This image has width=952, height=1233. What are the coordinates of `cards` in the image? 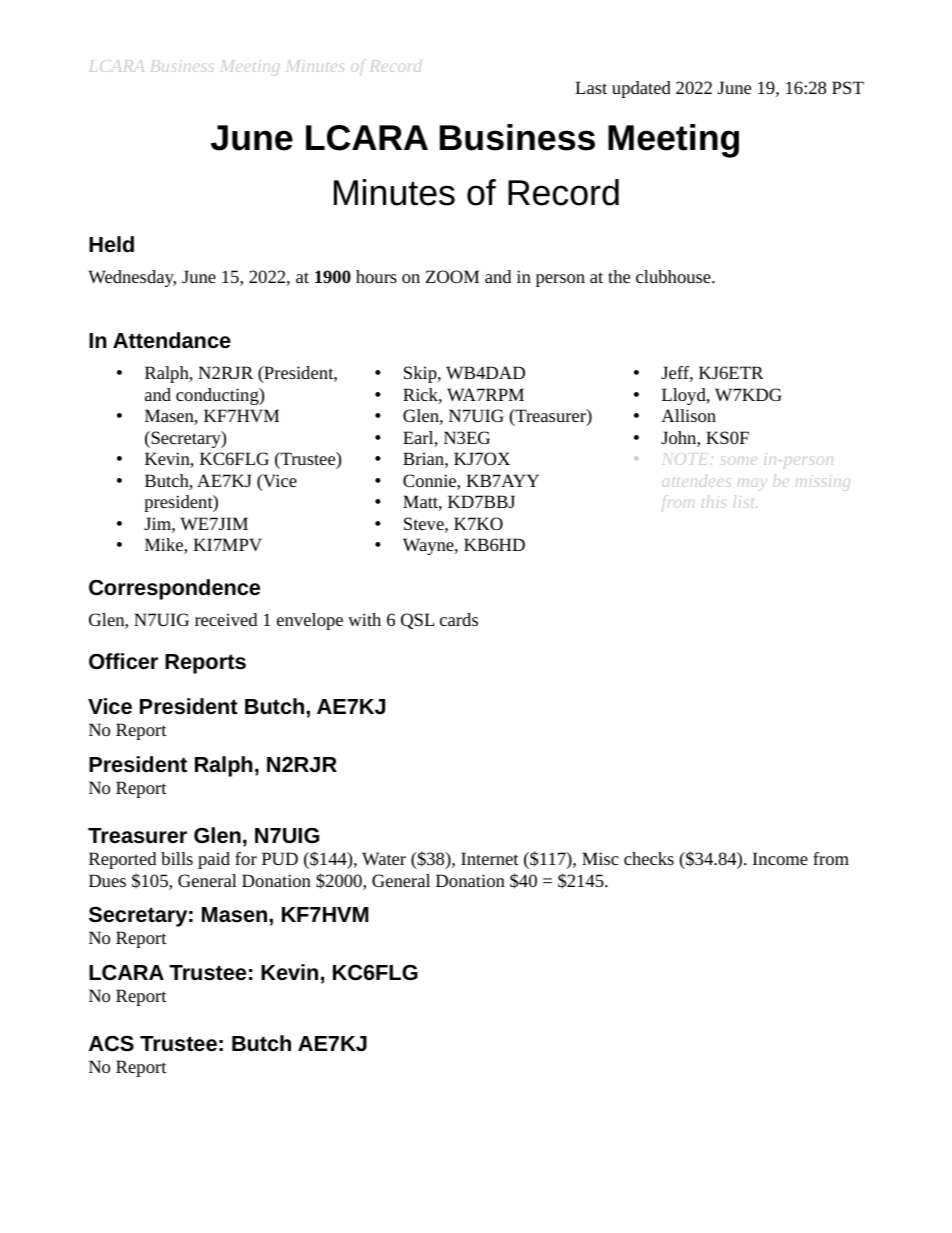 It's located at (459, 619).
